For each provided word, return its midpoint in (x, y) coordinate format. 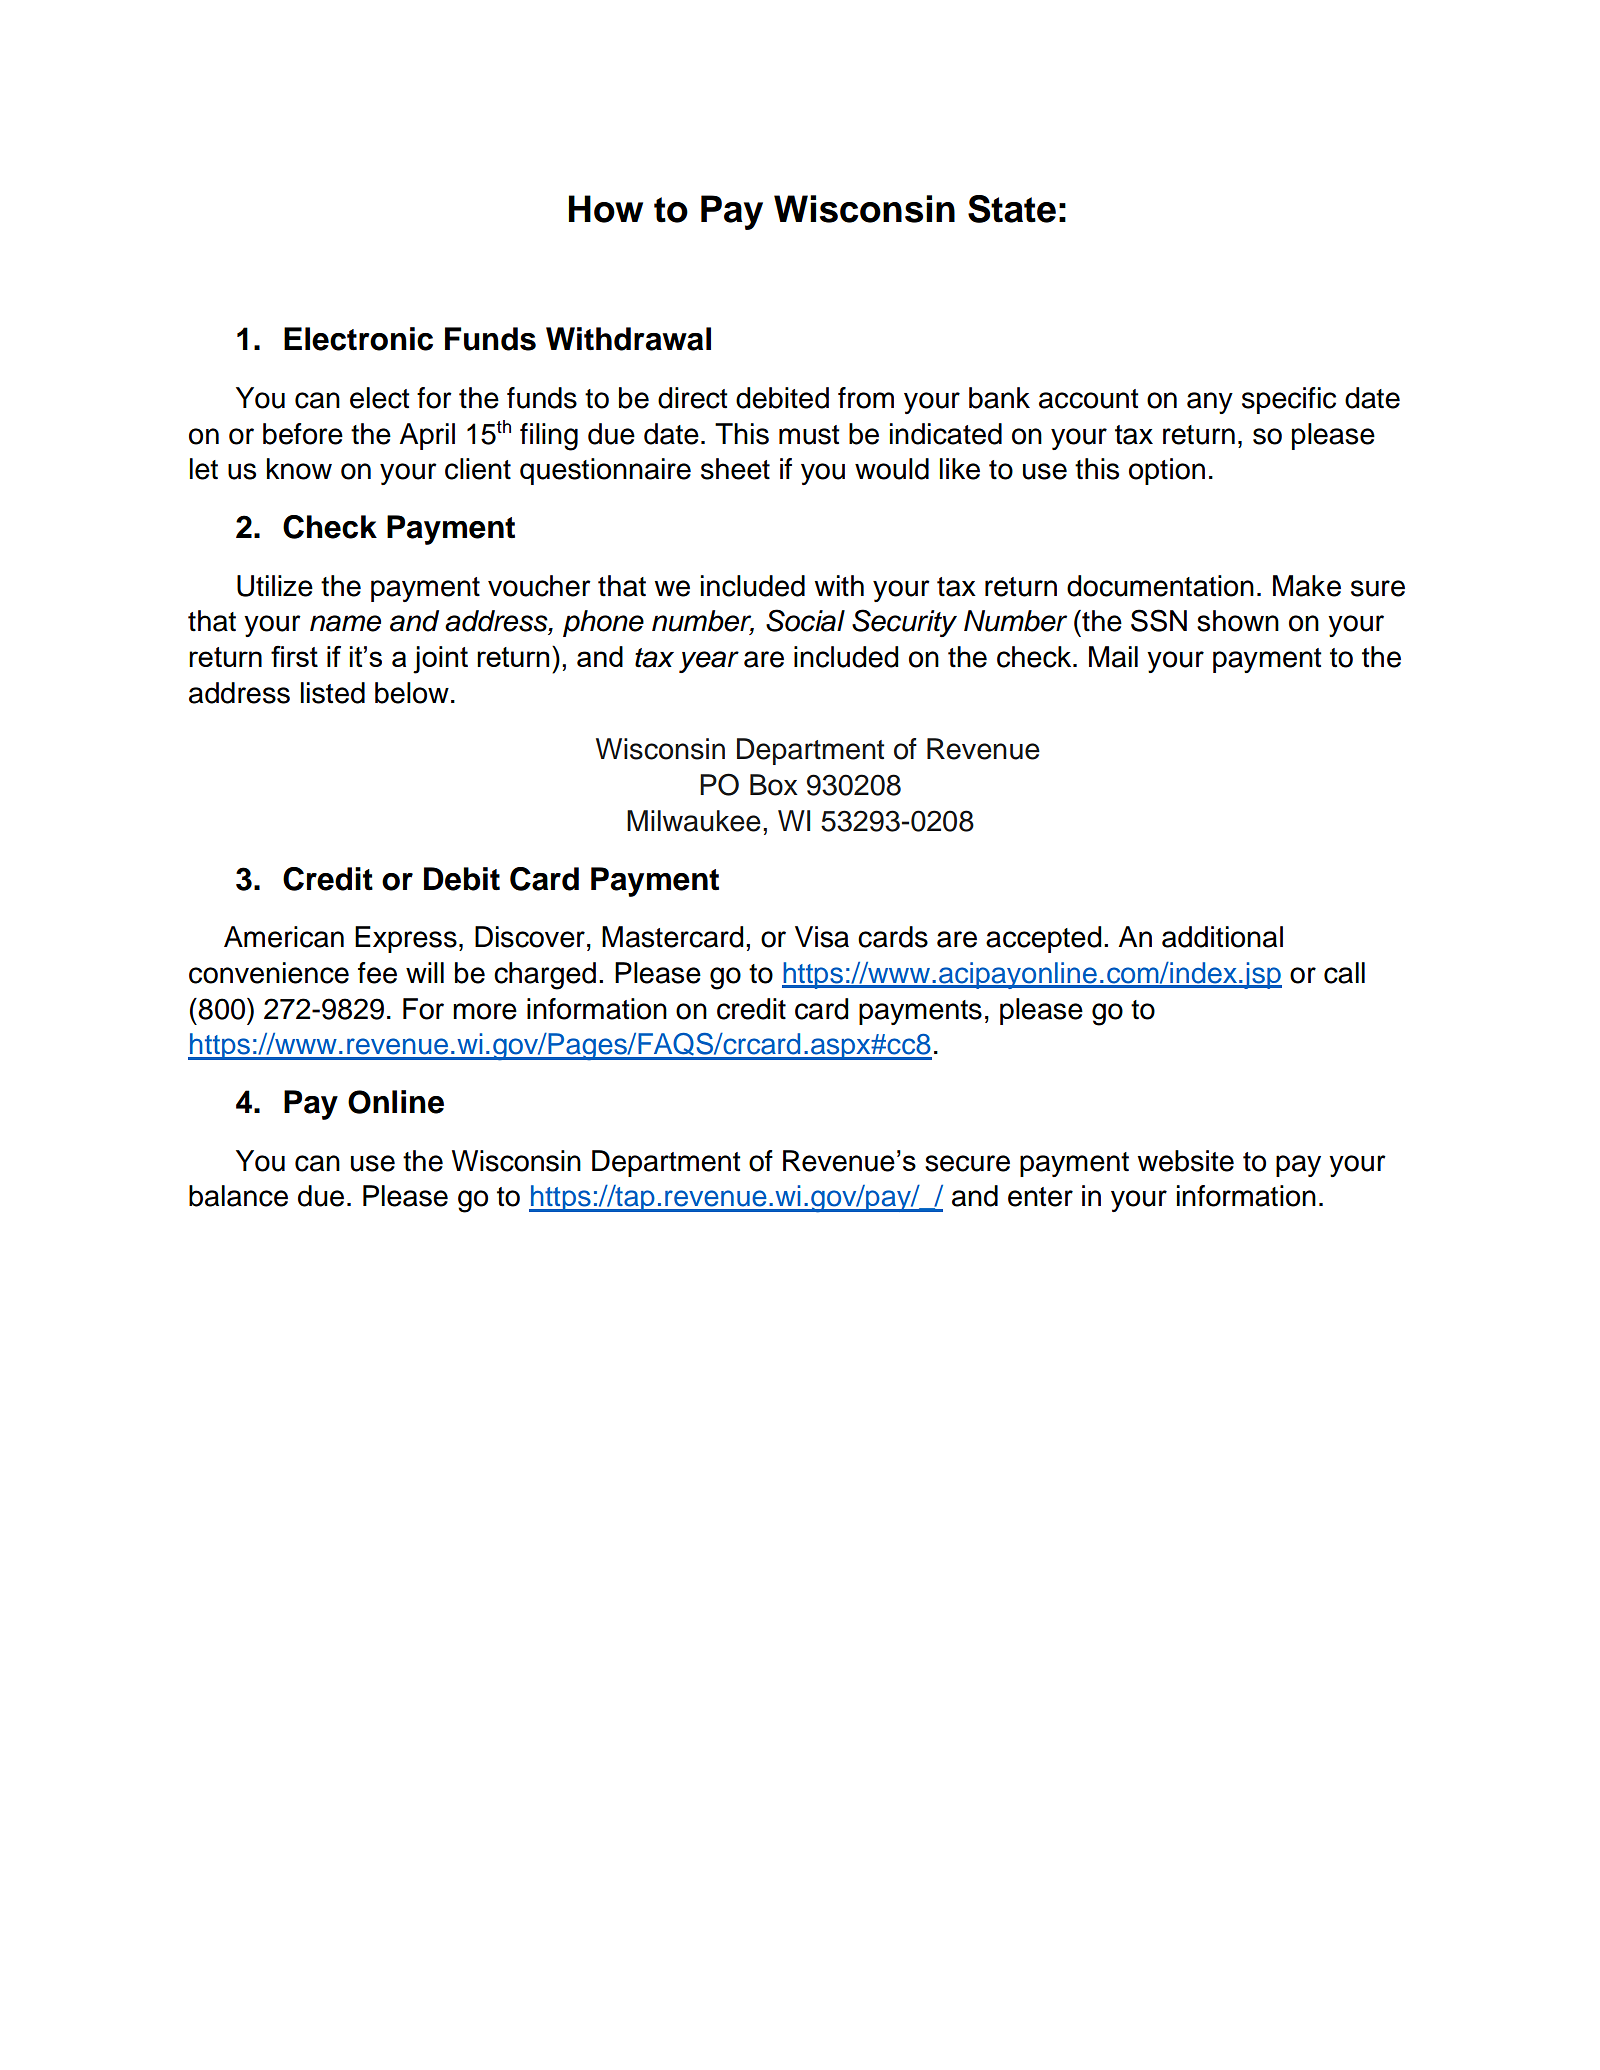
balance (238, 1196)
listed (333, 693)
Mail (1113, 657)
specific (1289, 400)
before (303, 434)
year (709, 662)
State (1012, 209)
